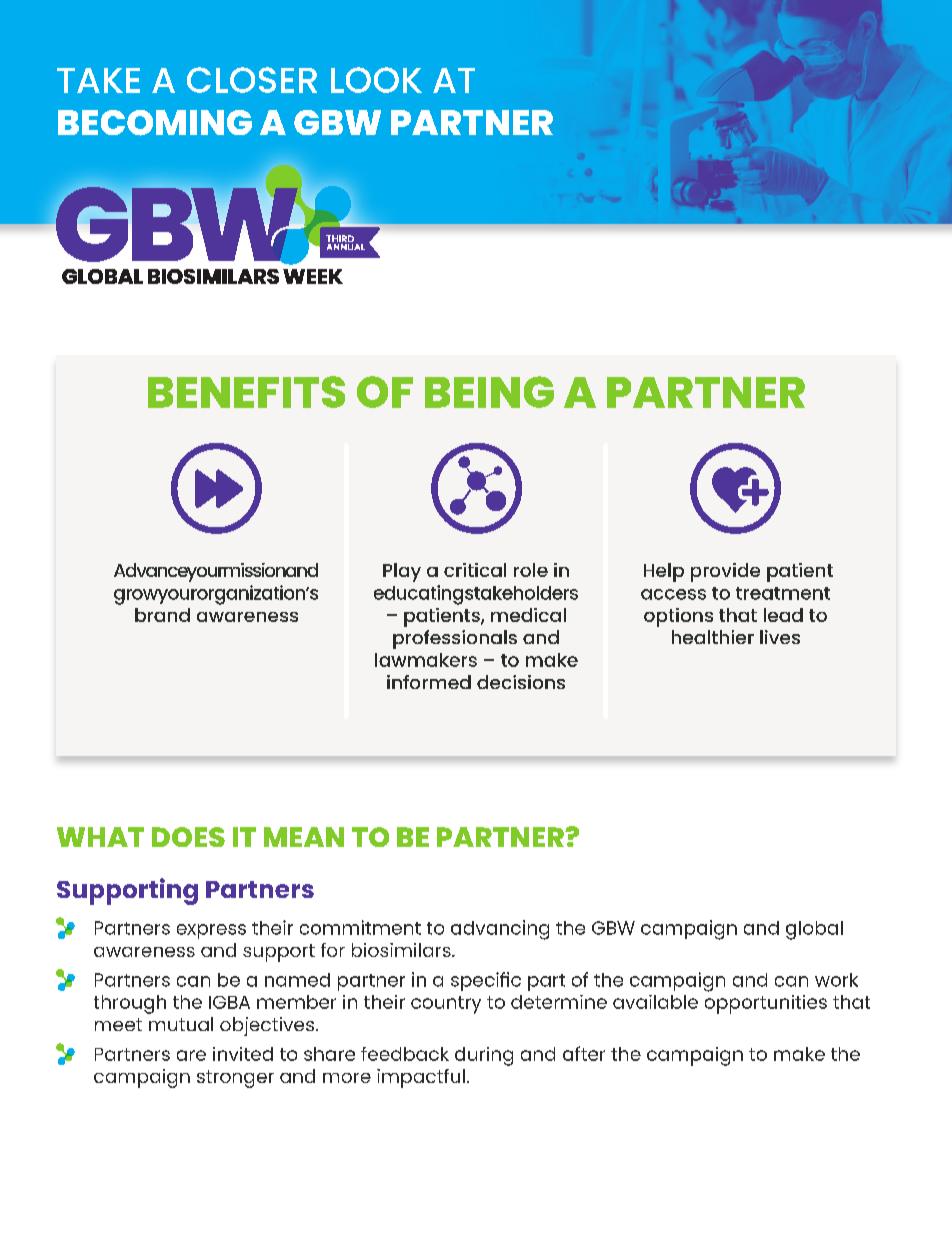  Describe the element at coordinates (725, 572) in the page. I see `provide` at that location.
